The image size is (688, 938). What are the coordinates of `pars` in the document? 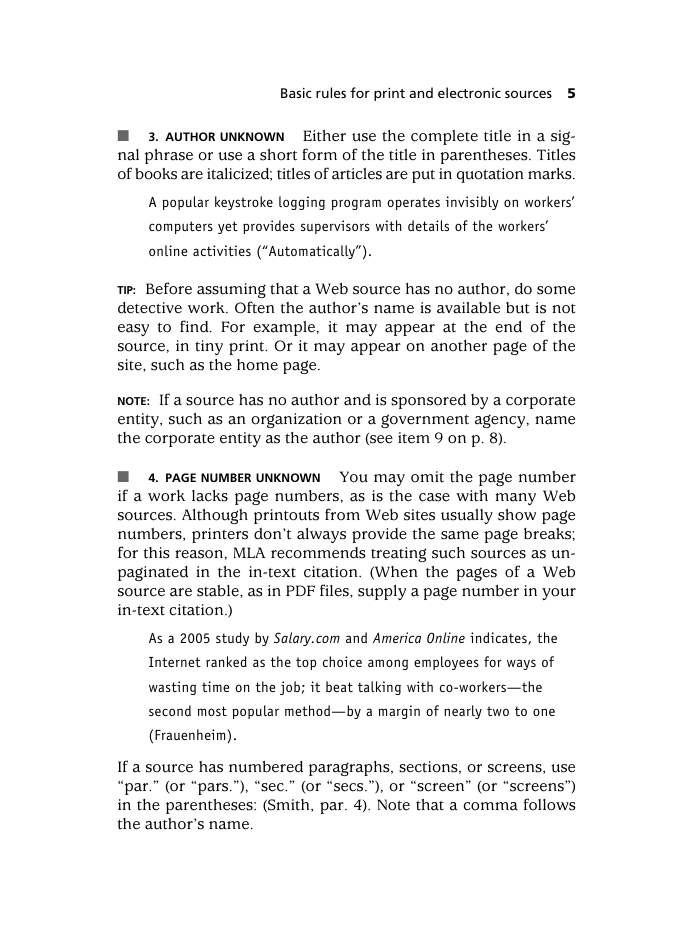 It's located at (214, 789).
